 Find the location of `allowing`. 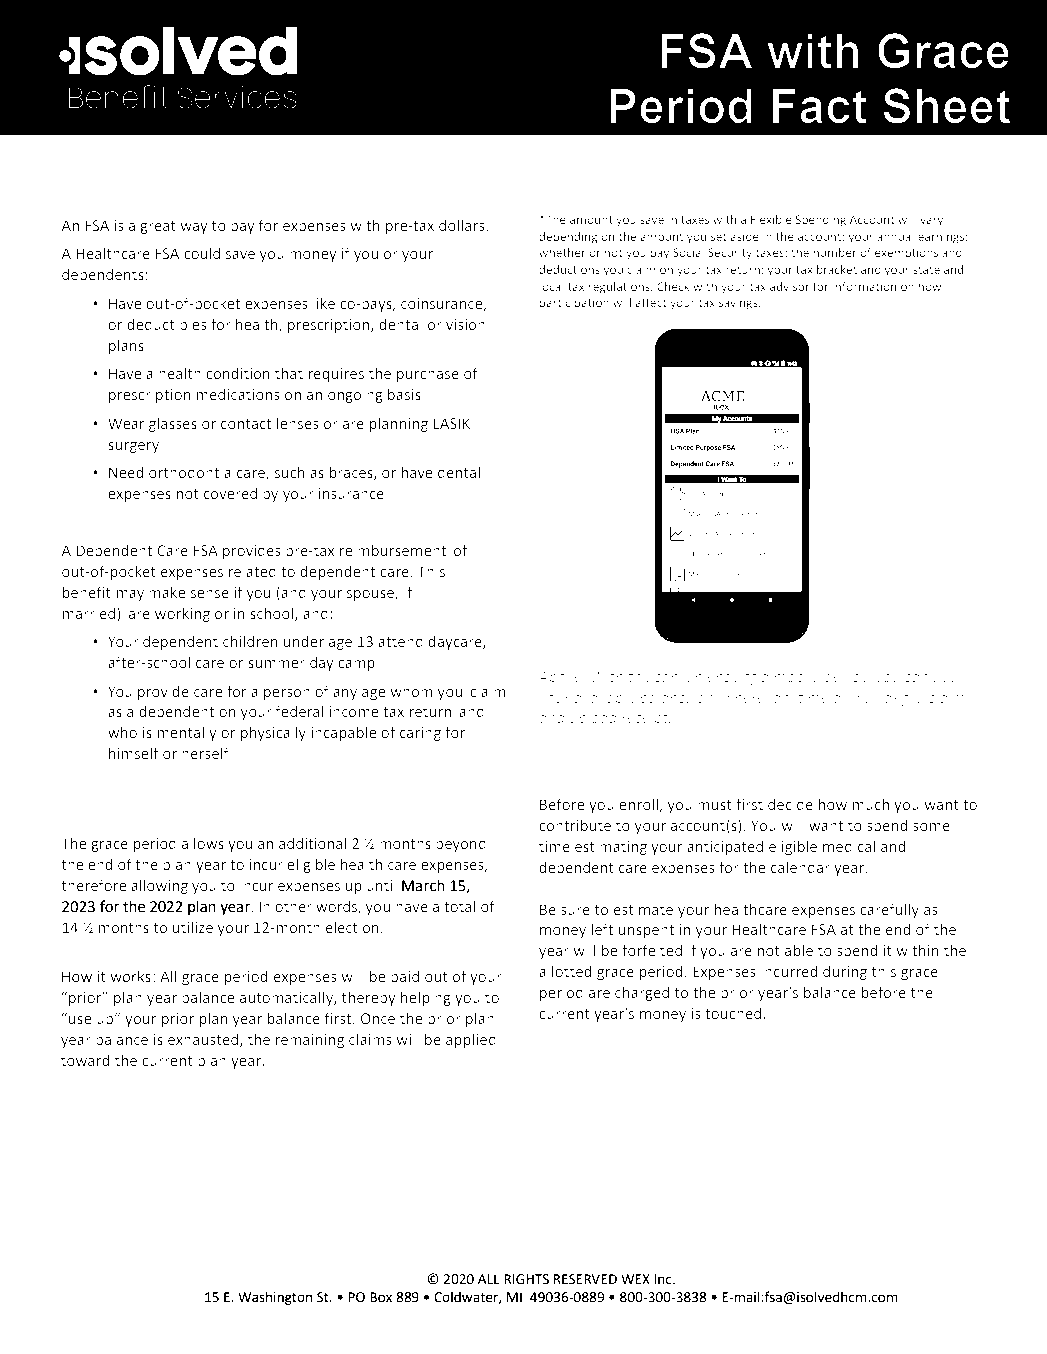

allowing is located at coordinates (159, 886).
